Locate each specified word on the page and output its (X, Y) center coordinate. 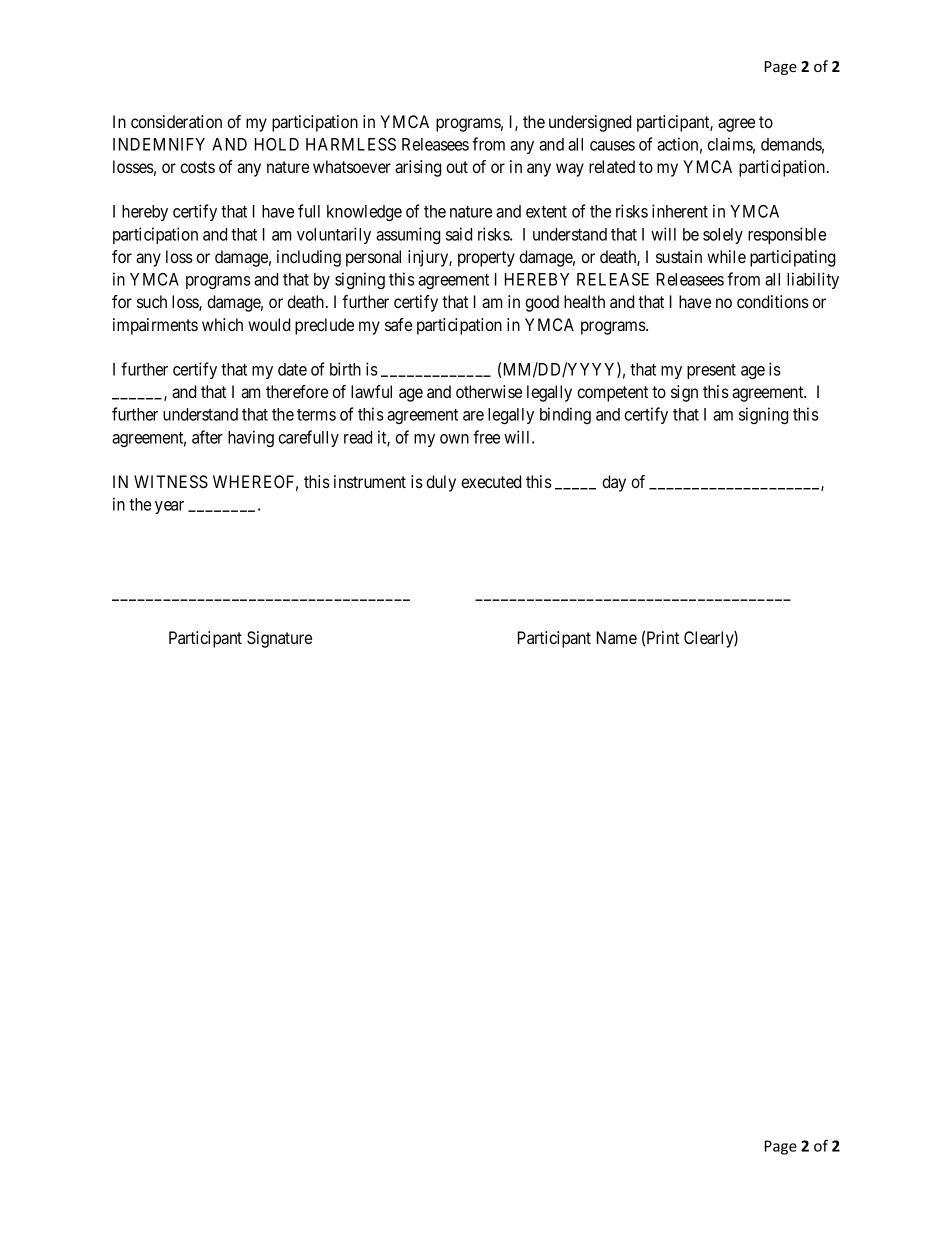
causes (612, 146)
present (711, 371)
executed (491, 481)
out (457, 167)
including (309, 258)
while (726, 256)
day (614, 483)
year (169, 507)
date (292, 369)
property (486, 259)
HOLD (277, 144)
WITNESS (171, 482)
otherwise (489, 391)
